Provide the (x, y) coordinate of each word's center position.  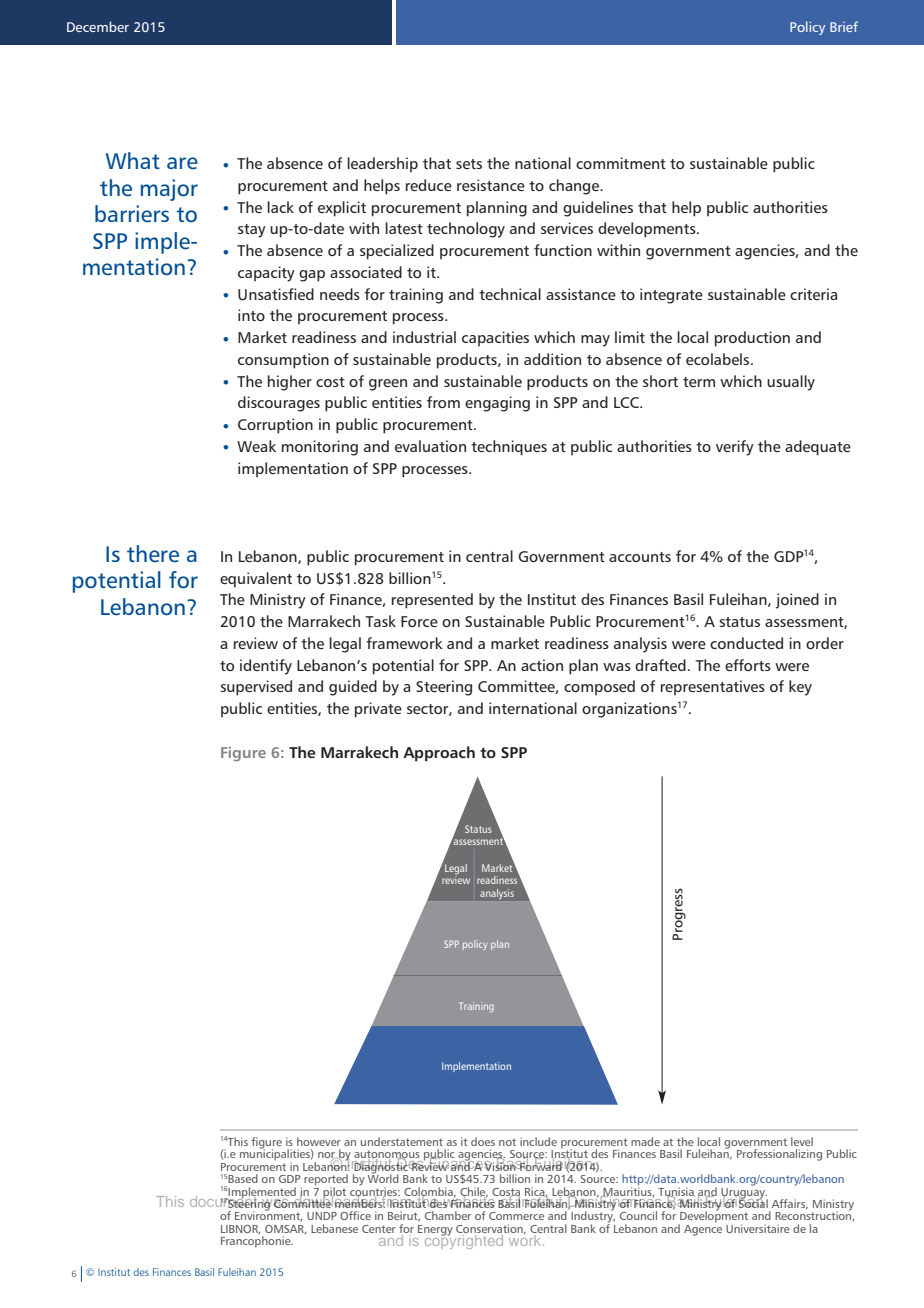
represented (432, 601)
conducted (746, 643)
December (98, 26)
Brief (844, 26)
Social (753, 1202)
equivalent (256, 580)
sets (469, 164)
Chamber (448, 1215)
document (225, 1201)
